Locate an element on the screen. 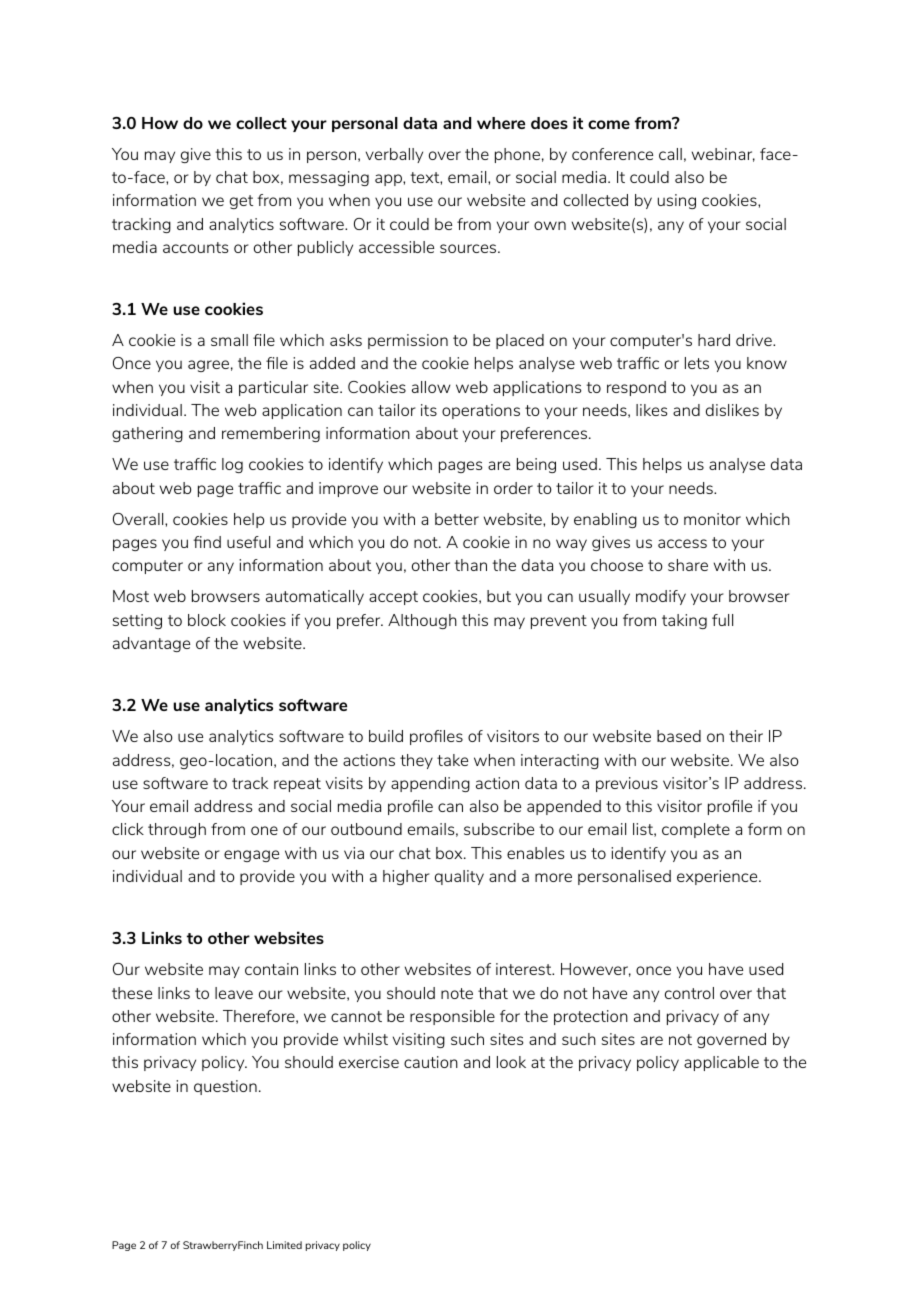  through is located at coordinates (177, 830).
